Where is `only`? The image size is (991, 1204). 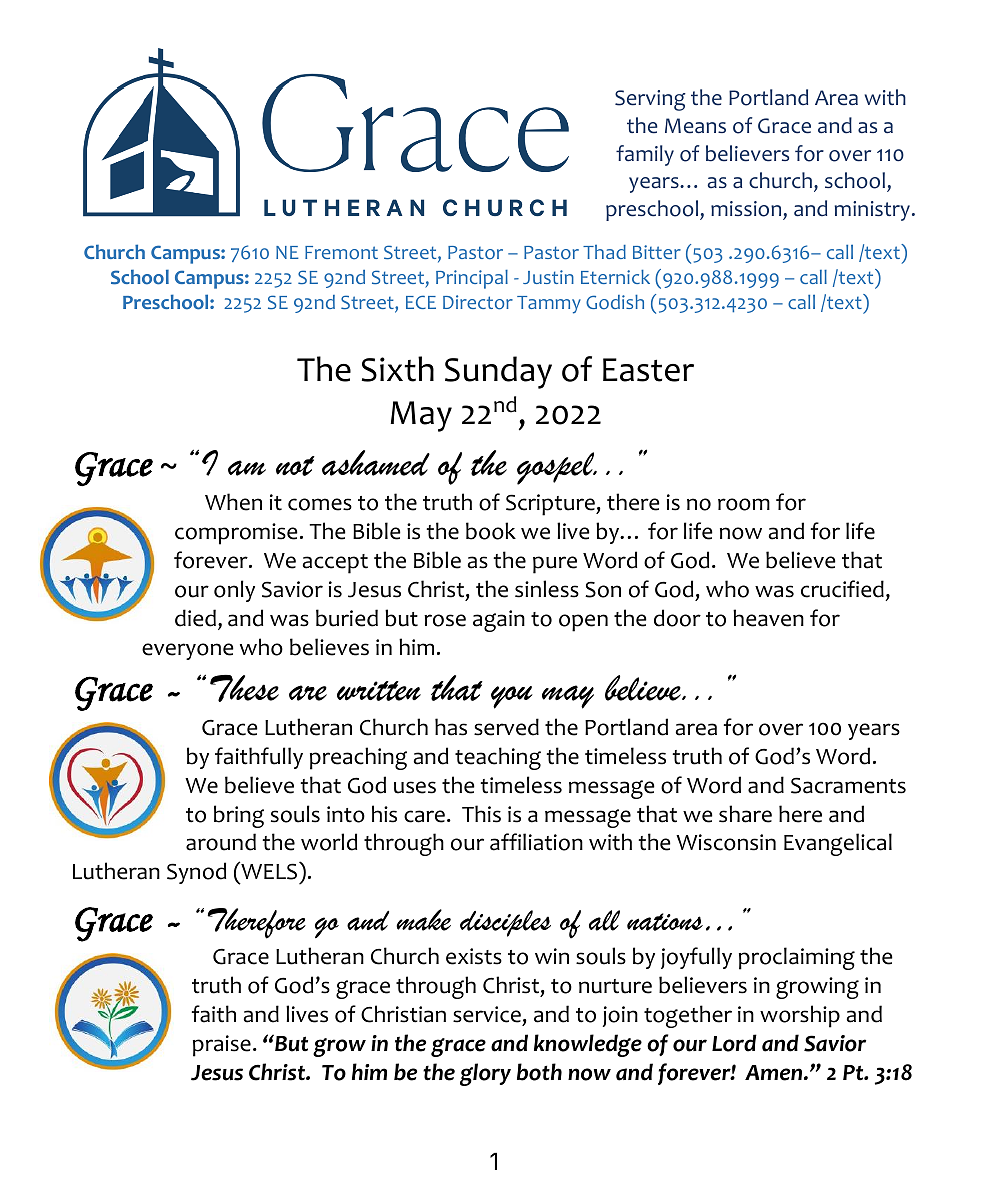
only is located at coordinates (234, 591).
